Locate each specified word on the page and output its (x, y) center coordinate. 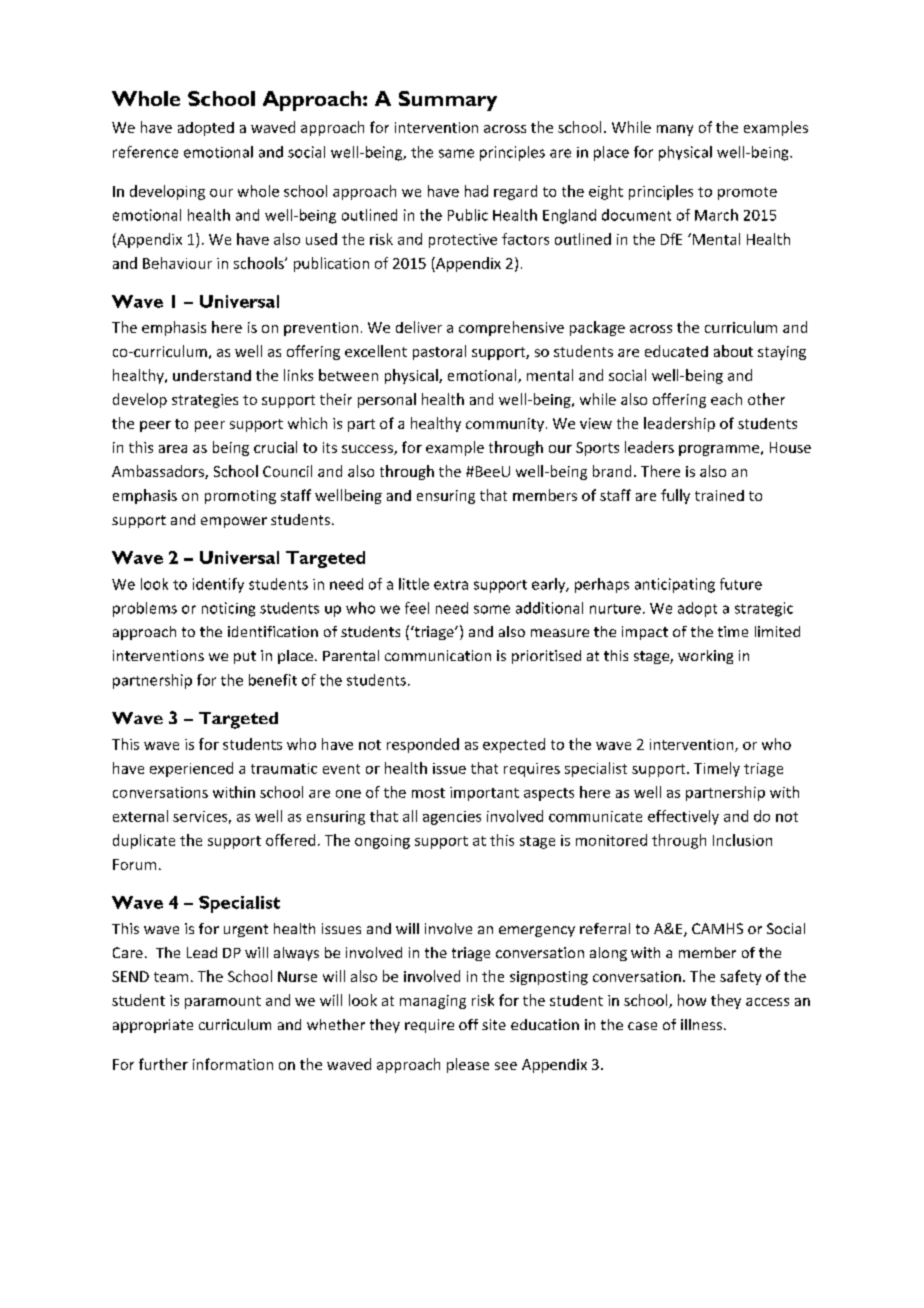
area (173, 449)
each (726, 399)
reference (145, 152)
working (705, 657)
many (675, 130)
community (505, 425)
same (456, 153)
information (233, 1064)
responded (423, 745)
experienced (191, 769)
